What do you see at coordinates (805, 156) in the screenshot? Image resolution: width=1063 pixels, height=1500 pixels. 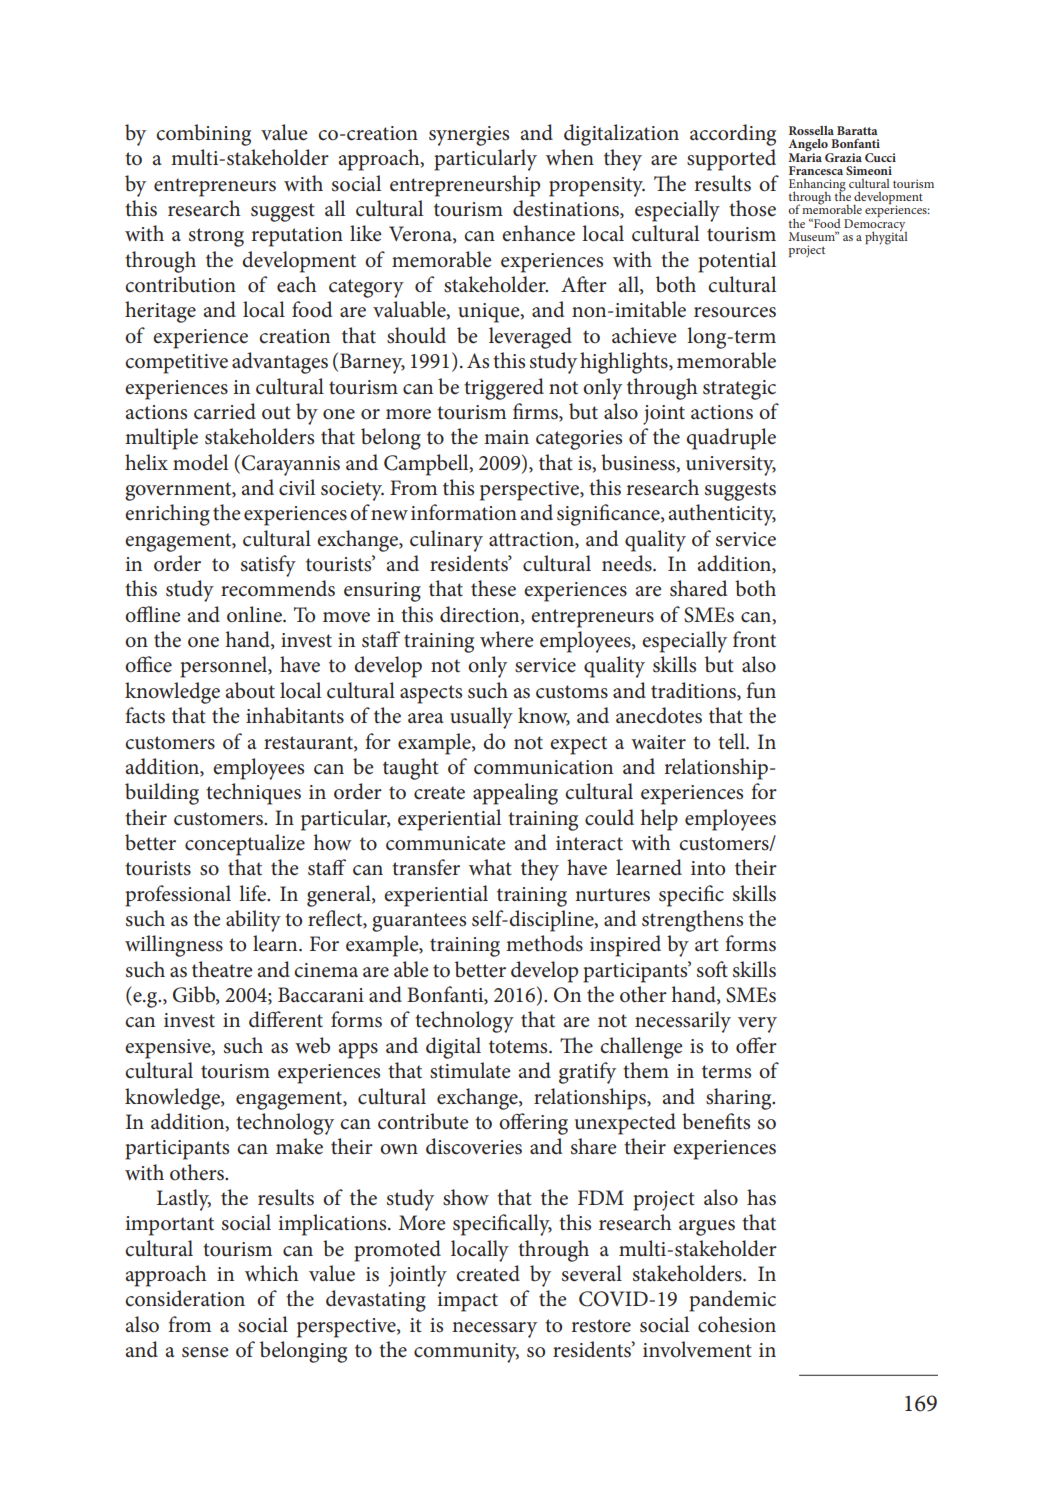 I see `Maria` at bounding box center [805, 156].
